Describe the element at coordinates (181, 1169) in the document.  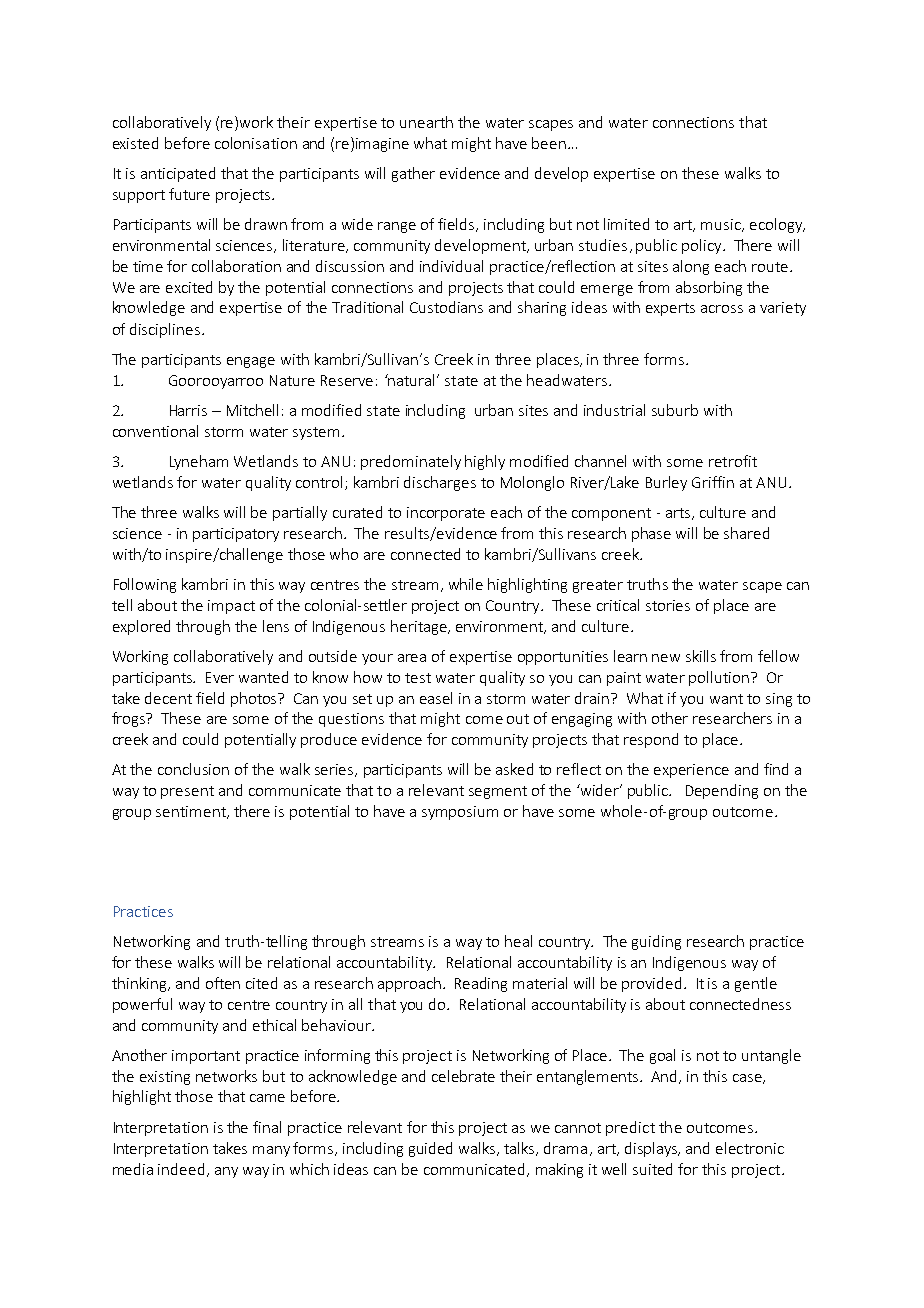
I see `indeed` at that location.
